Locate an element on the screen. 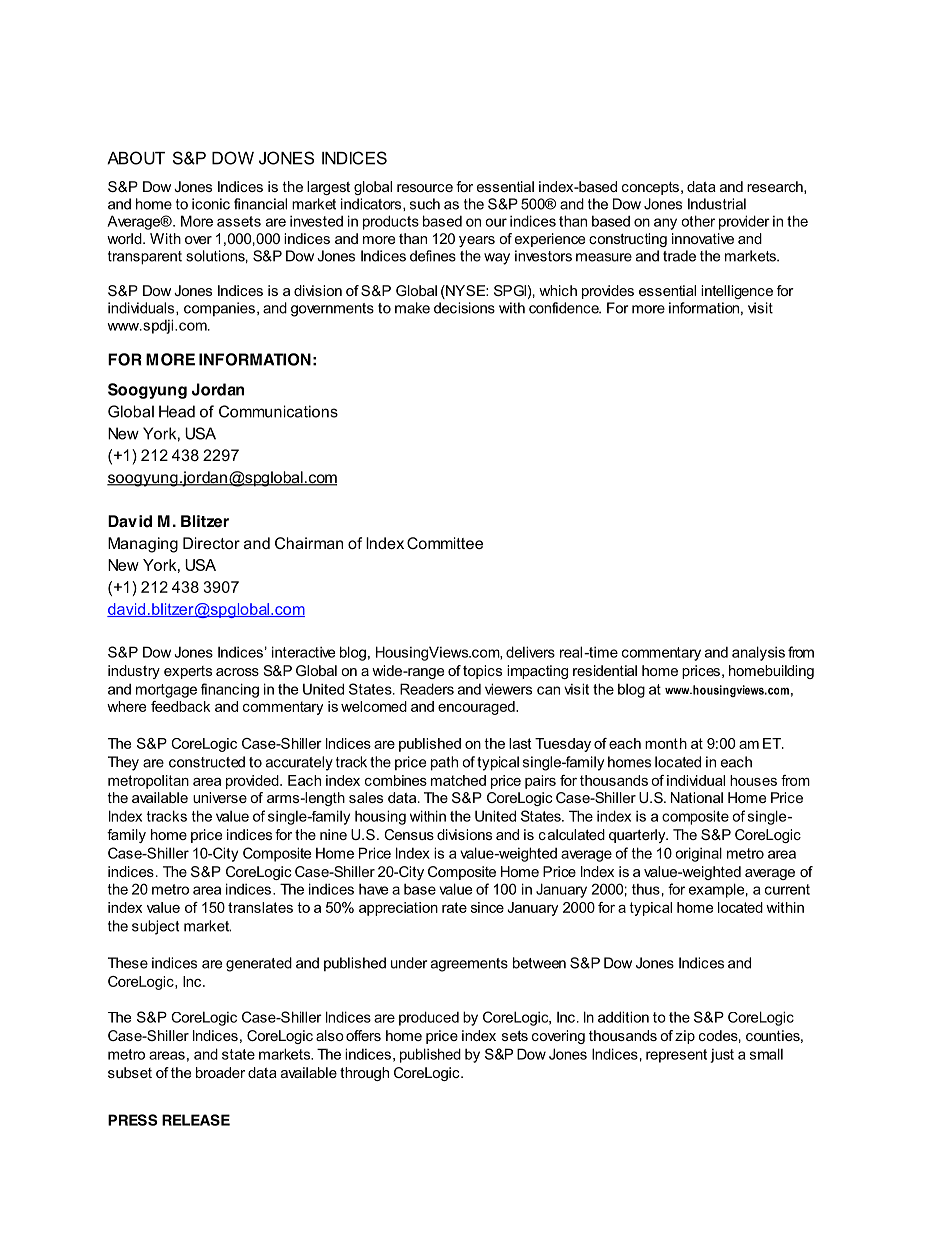  National is located at coordinates (697, 797).
